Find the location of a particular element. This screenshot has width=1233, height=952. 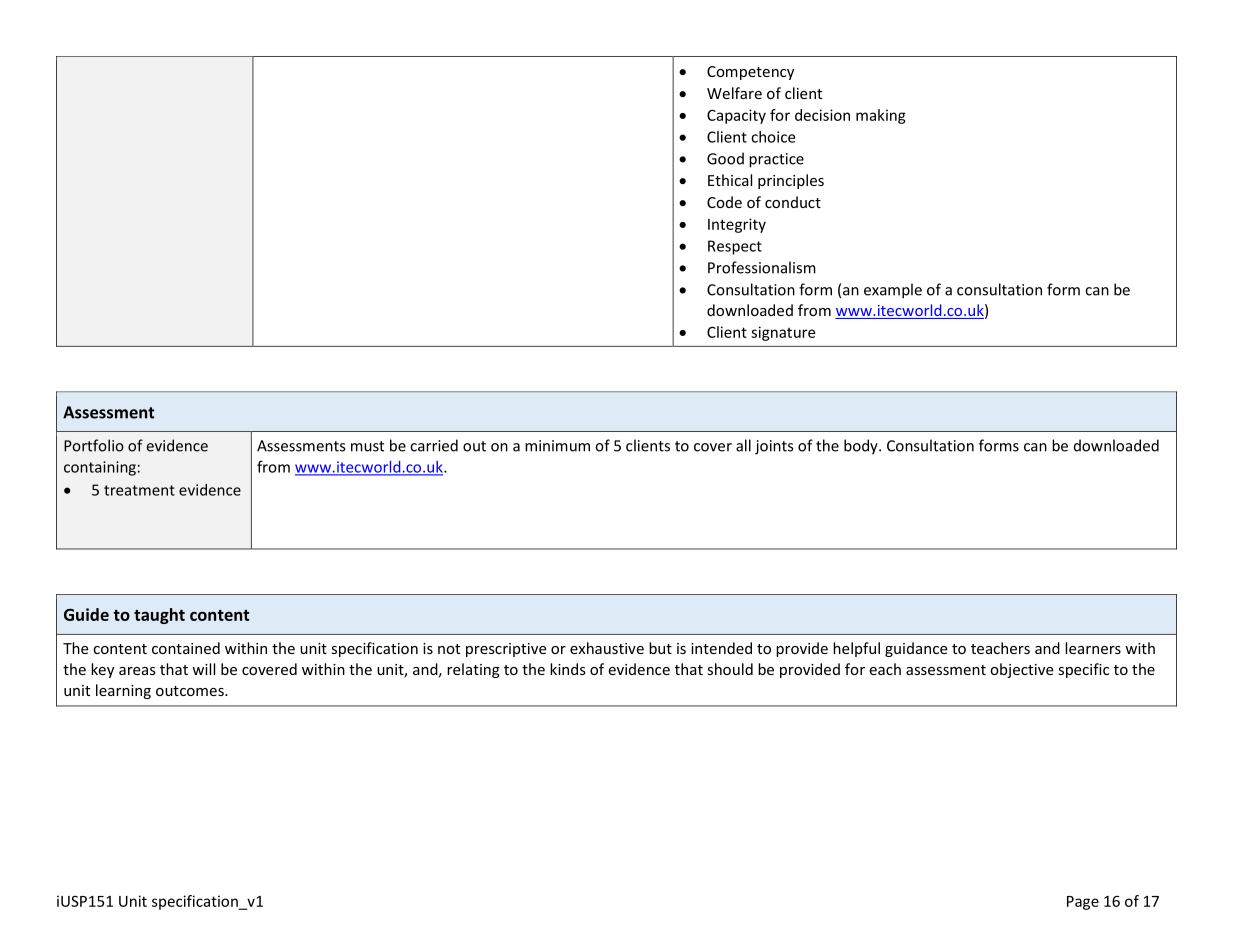

body is located at coordinates (862, 447).
